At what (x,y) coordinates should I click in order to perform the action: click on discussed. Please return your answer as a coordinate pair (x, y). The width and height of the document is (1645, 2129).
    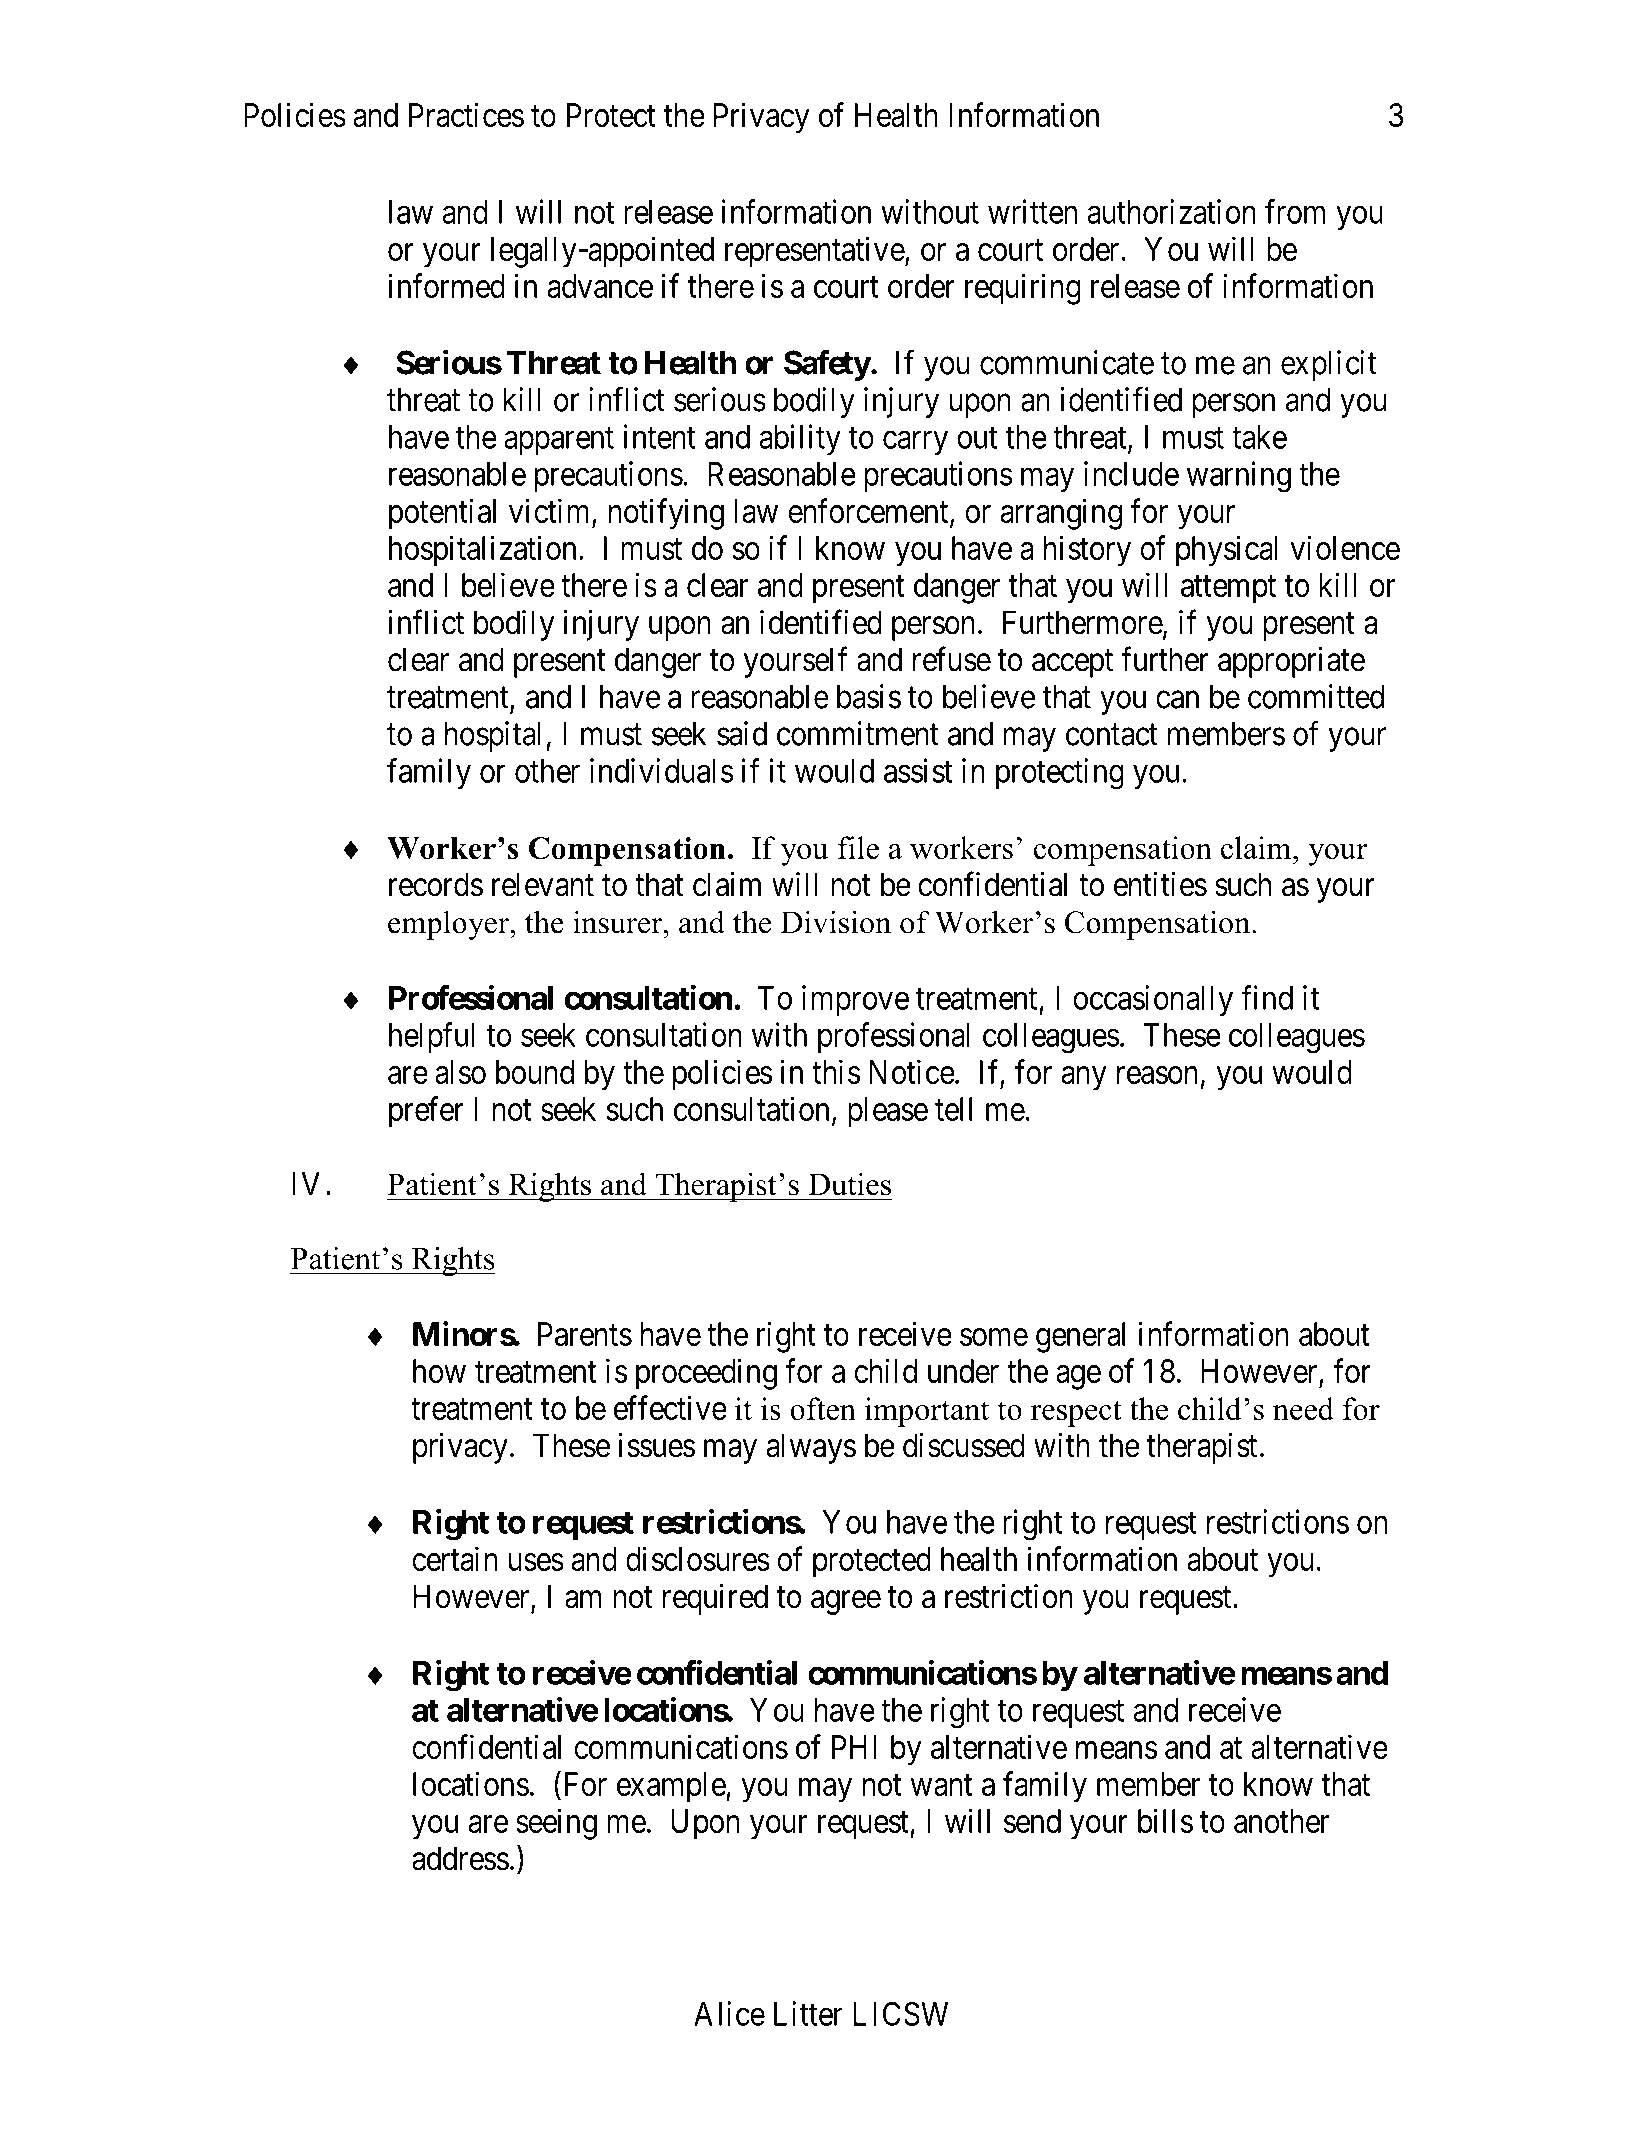
    Looking at the image, I should click on (964, 1445).
